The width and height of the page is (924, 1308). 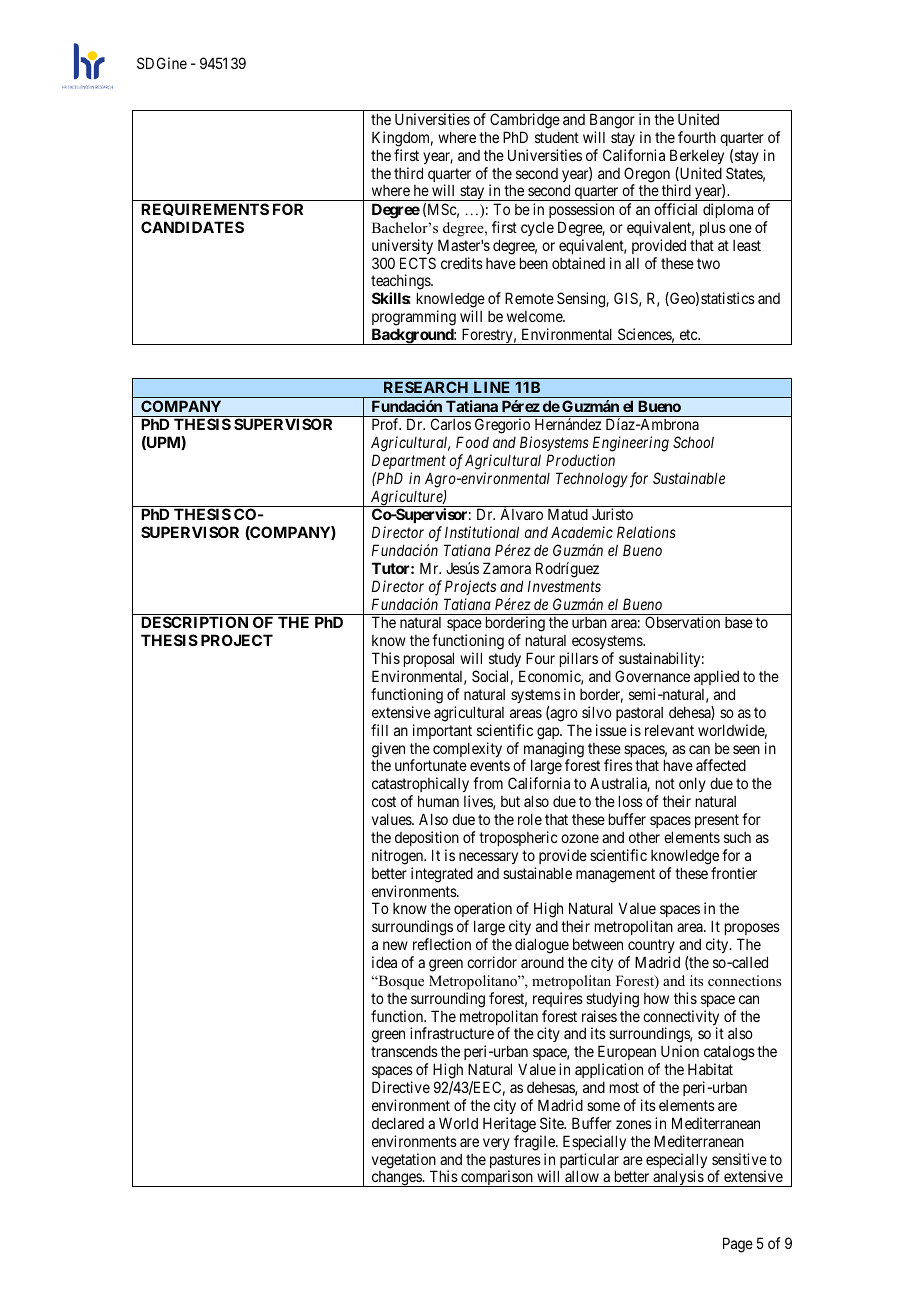 I want to click on student, so click(x=557, y=137).
